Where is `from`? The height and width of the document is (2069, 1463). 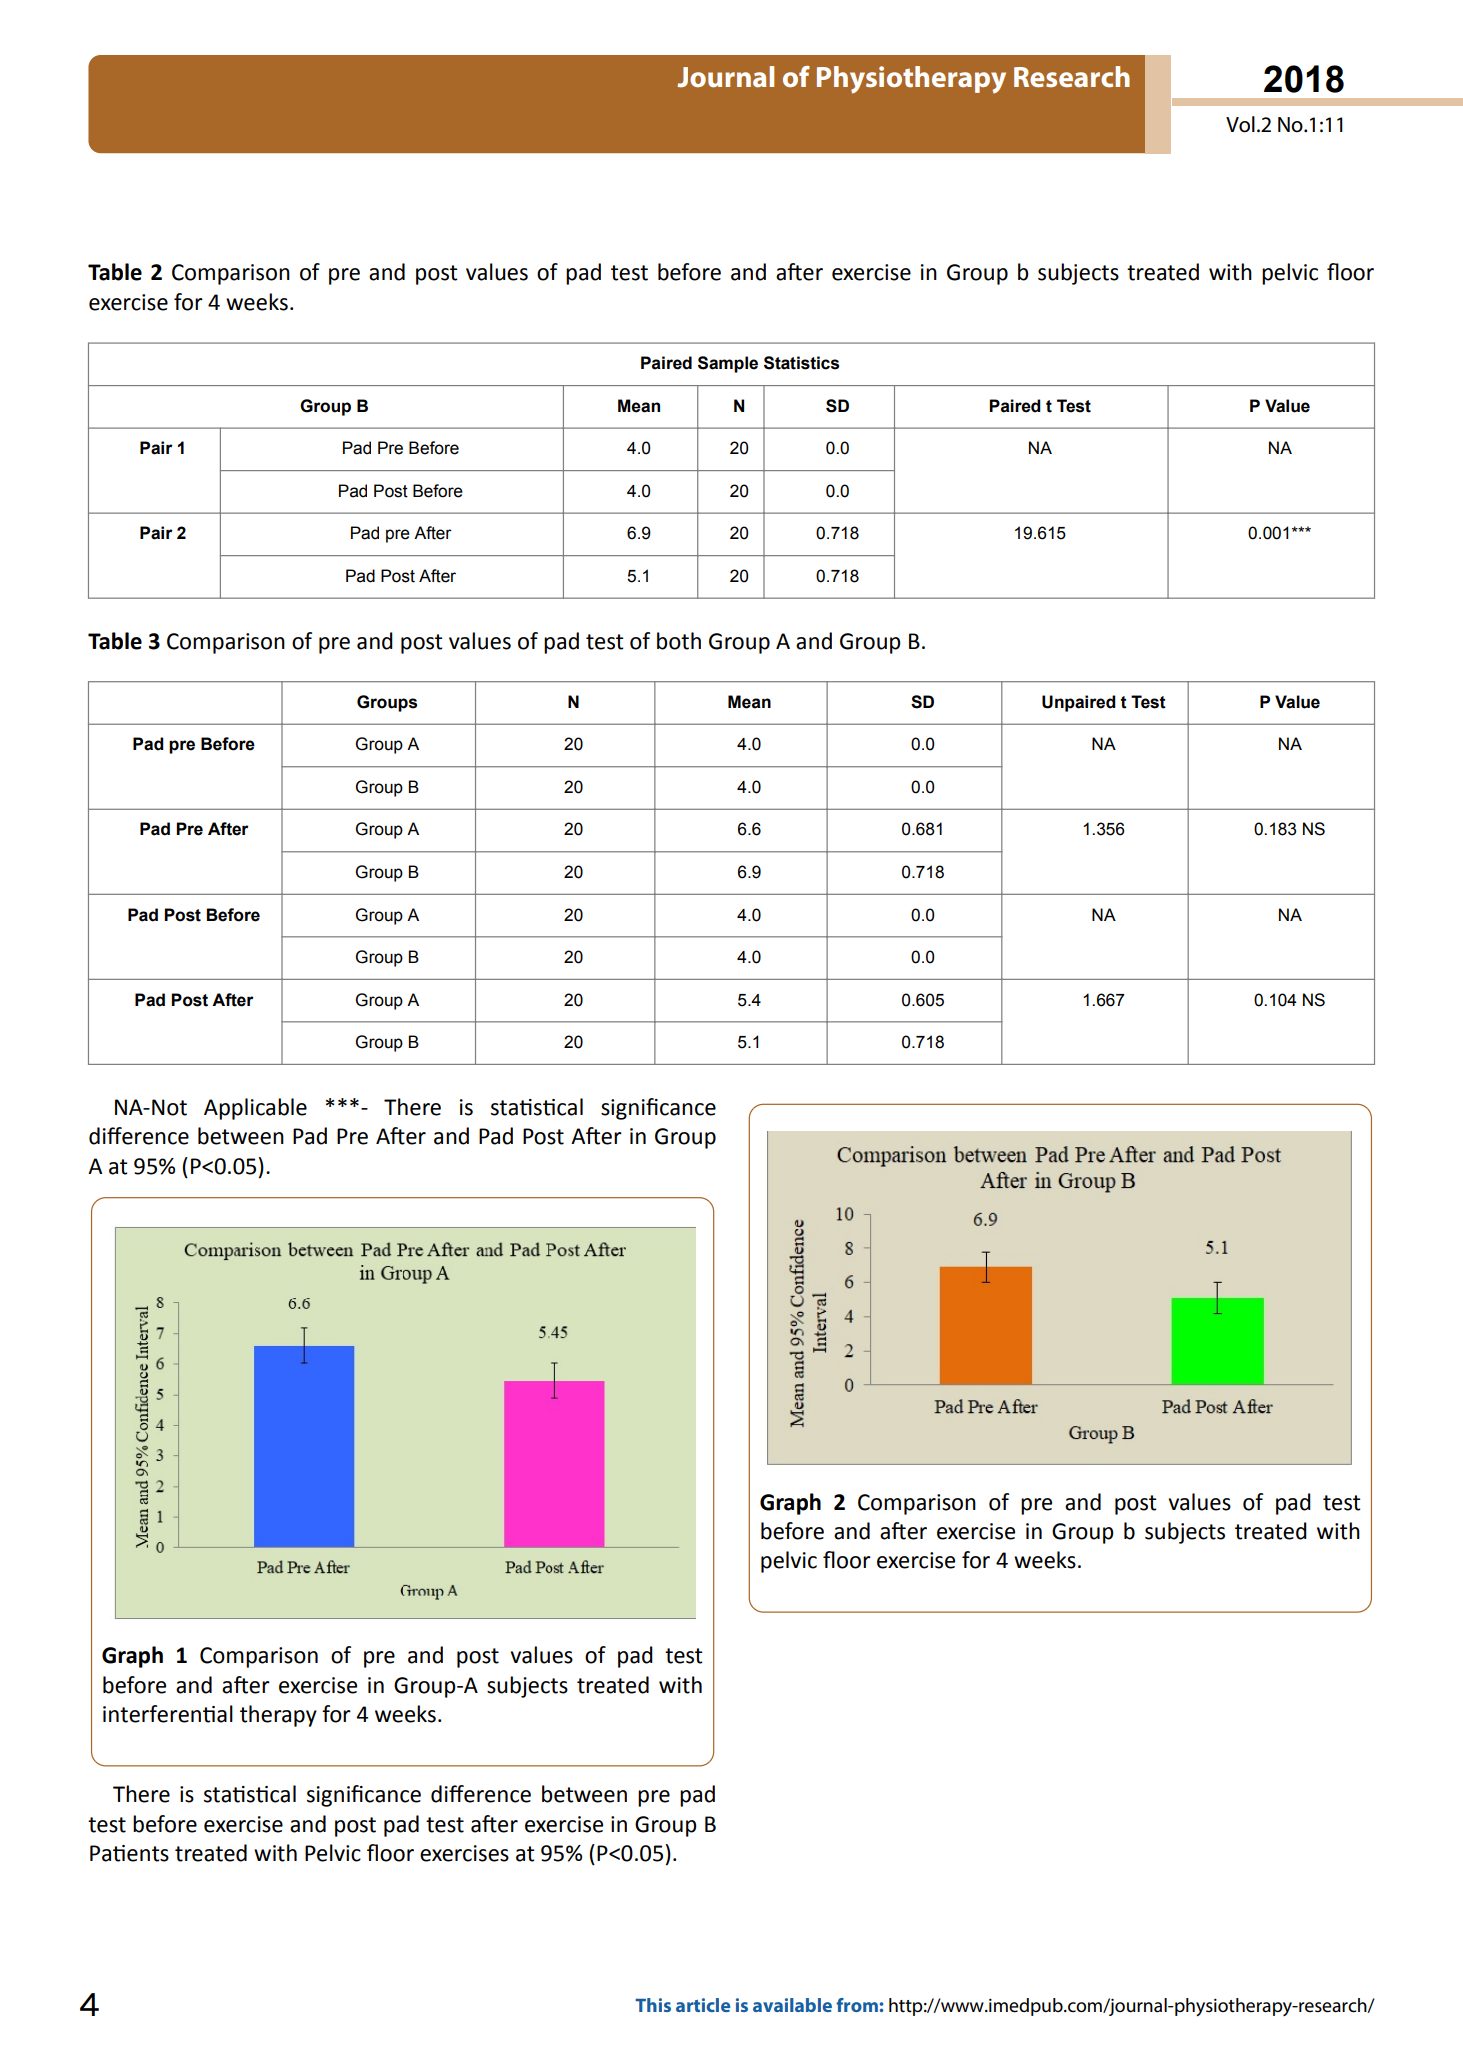 from is located at coordinates (857, 2005).
